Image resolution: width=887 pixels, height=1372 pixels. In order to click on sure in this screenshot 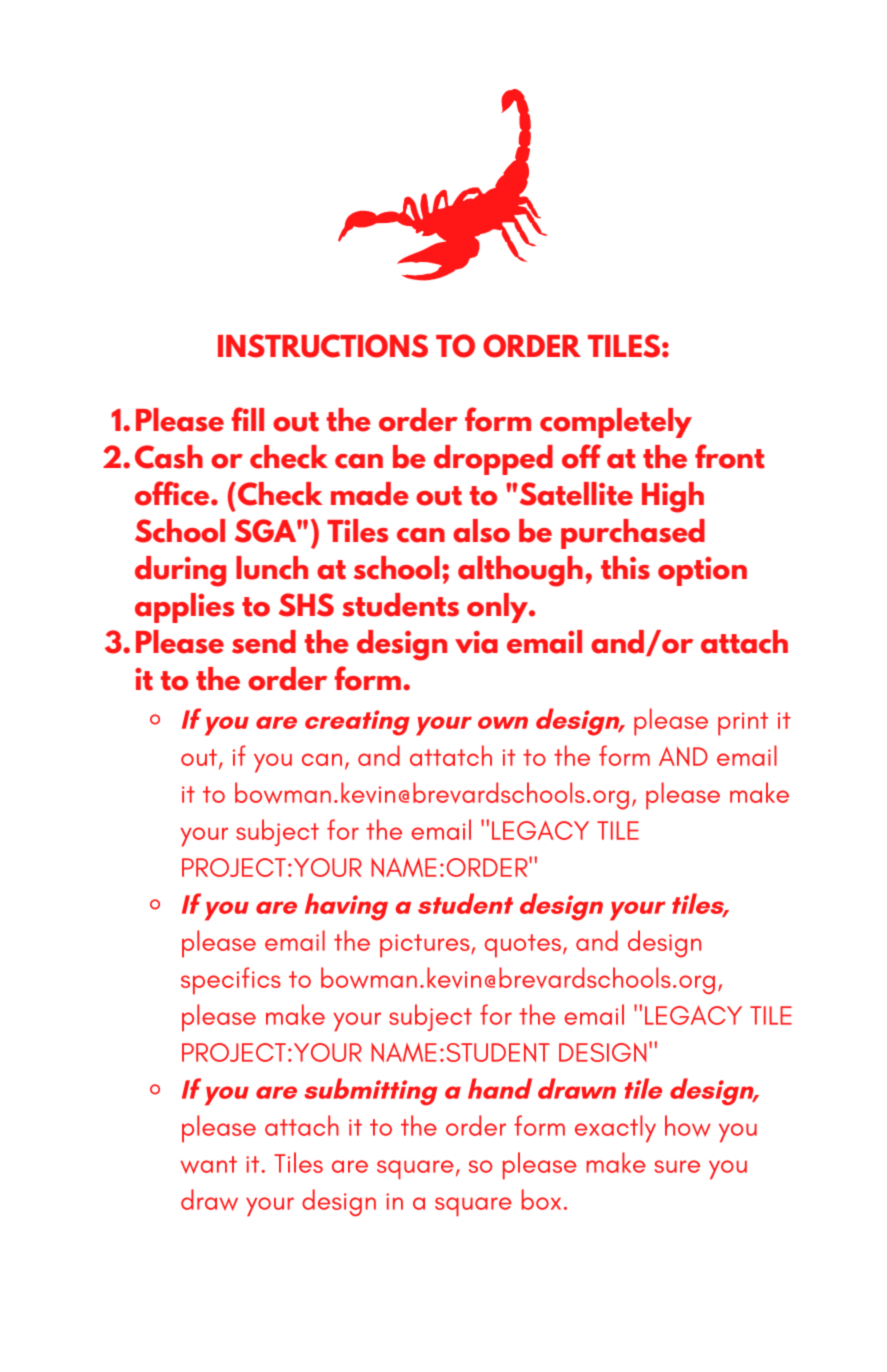, I will do `click(677, 1166)`.
